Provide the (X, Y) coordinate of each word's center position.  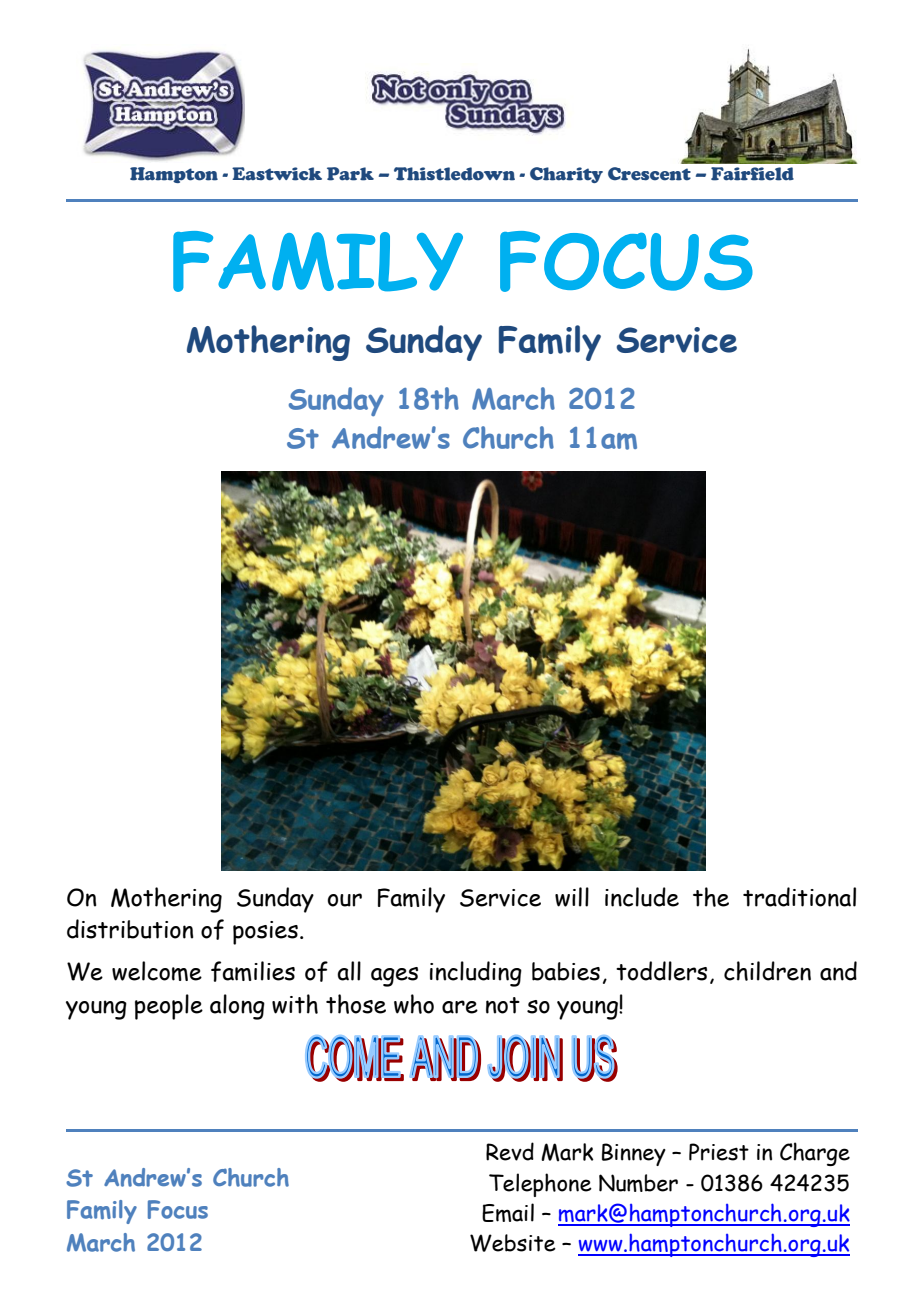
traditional (799, 897)
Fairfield (752, 174)
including (476, 974)
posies (265, 933)
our (345, 900)
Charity (566, 175)
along (237, 1007)
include (642, 897)
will (572, 897)
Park (350, 174)
